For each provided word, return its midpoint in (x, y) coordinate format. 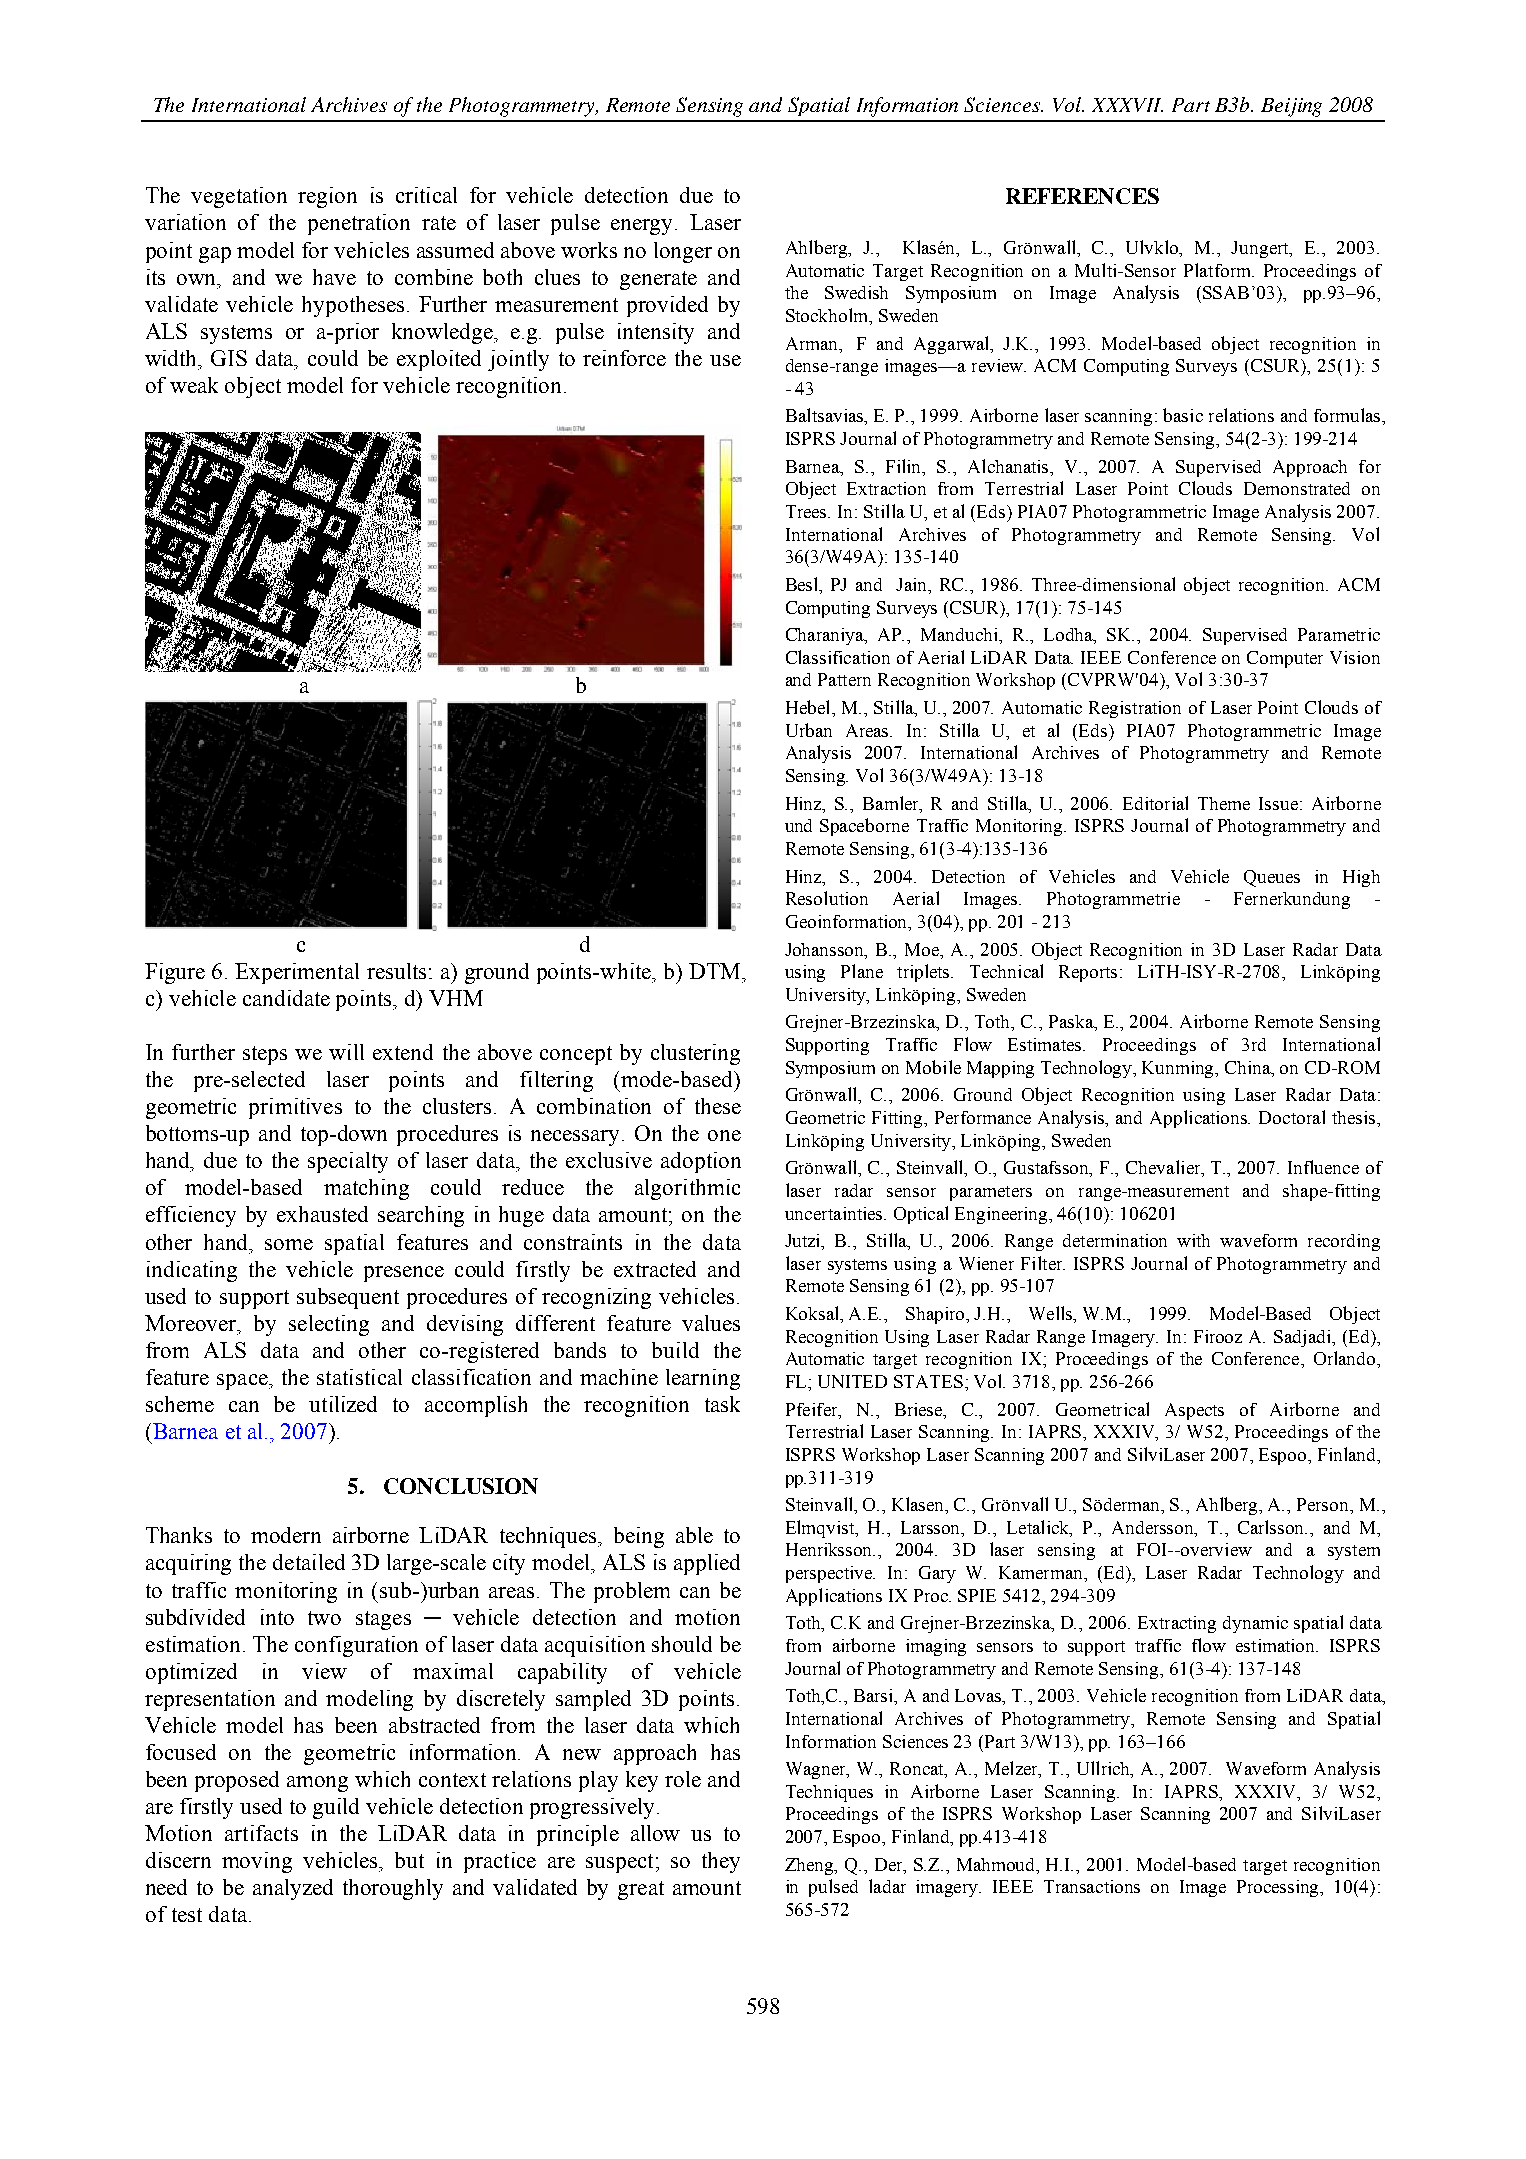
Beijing (1291, 107)
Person (1324, 1506)
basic (1183, 415)
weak (194, 385)
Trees (807, 511)
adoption (701, 1162)
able (694, 1535)
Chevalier (1164, 1168)
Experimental (297, 973)
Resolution (827, 898)
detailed (309, 1562)
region (327, 197)
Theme (1224, 803)
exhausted (322, 1214)
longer (683, 252)
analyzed (293, 1889)
